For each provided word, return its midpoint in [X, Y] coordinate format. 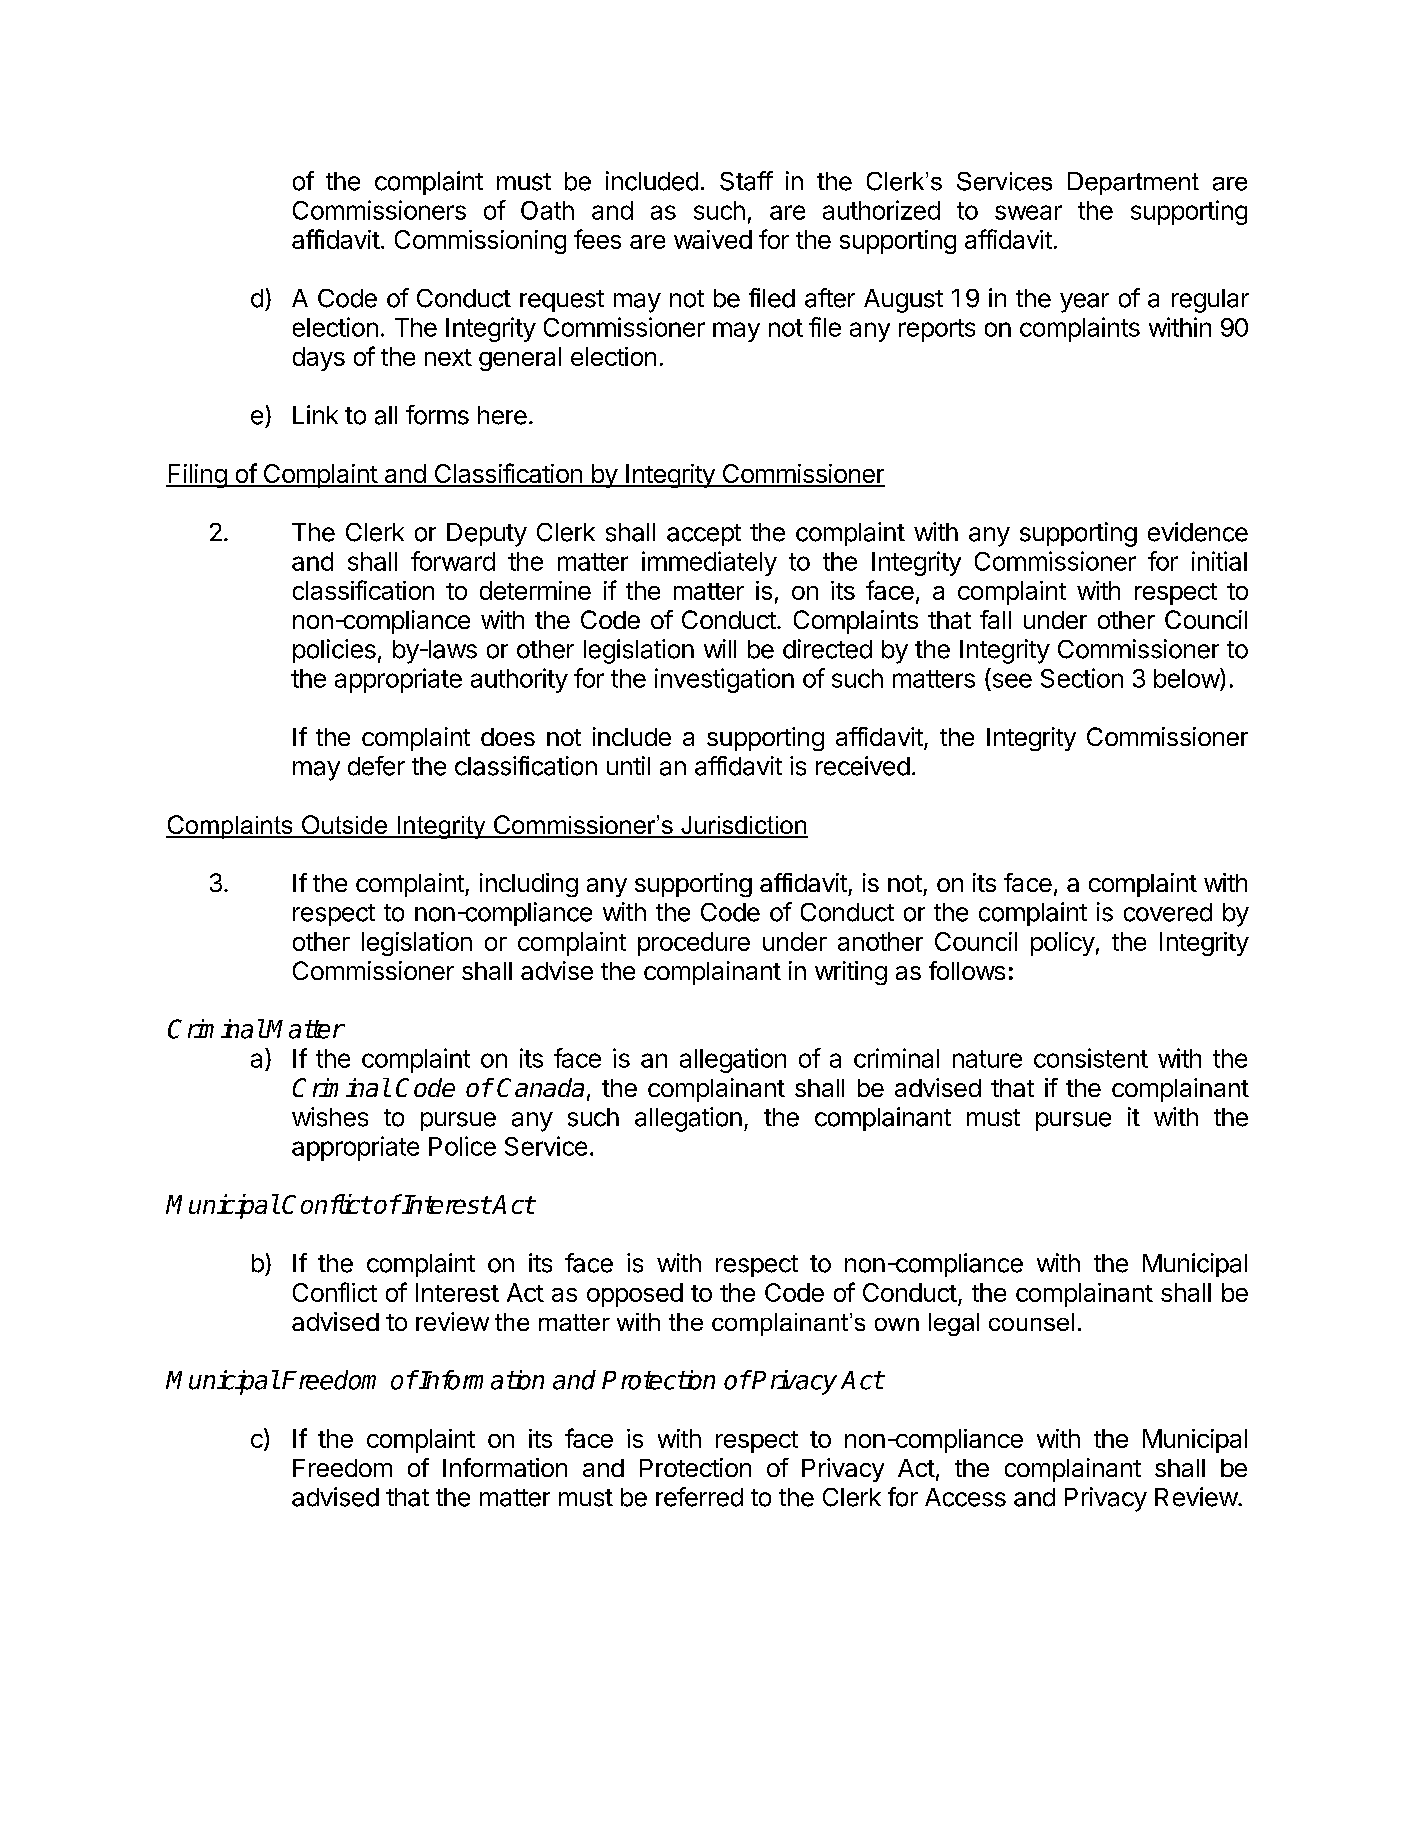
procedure [694, 944]
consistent [1091, 1058]
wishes [330, 1117]
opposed [635, 1295]
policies [334, 651]
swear [1028, 212]
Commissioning [480, 242]
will [720, 648]
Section [1082, 678]
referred [699, 1497]
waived [713, 239]
